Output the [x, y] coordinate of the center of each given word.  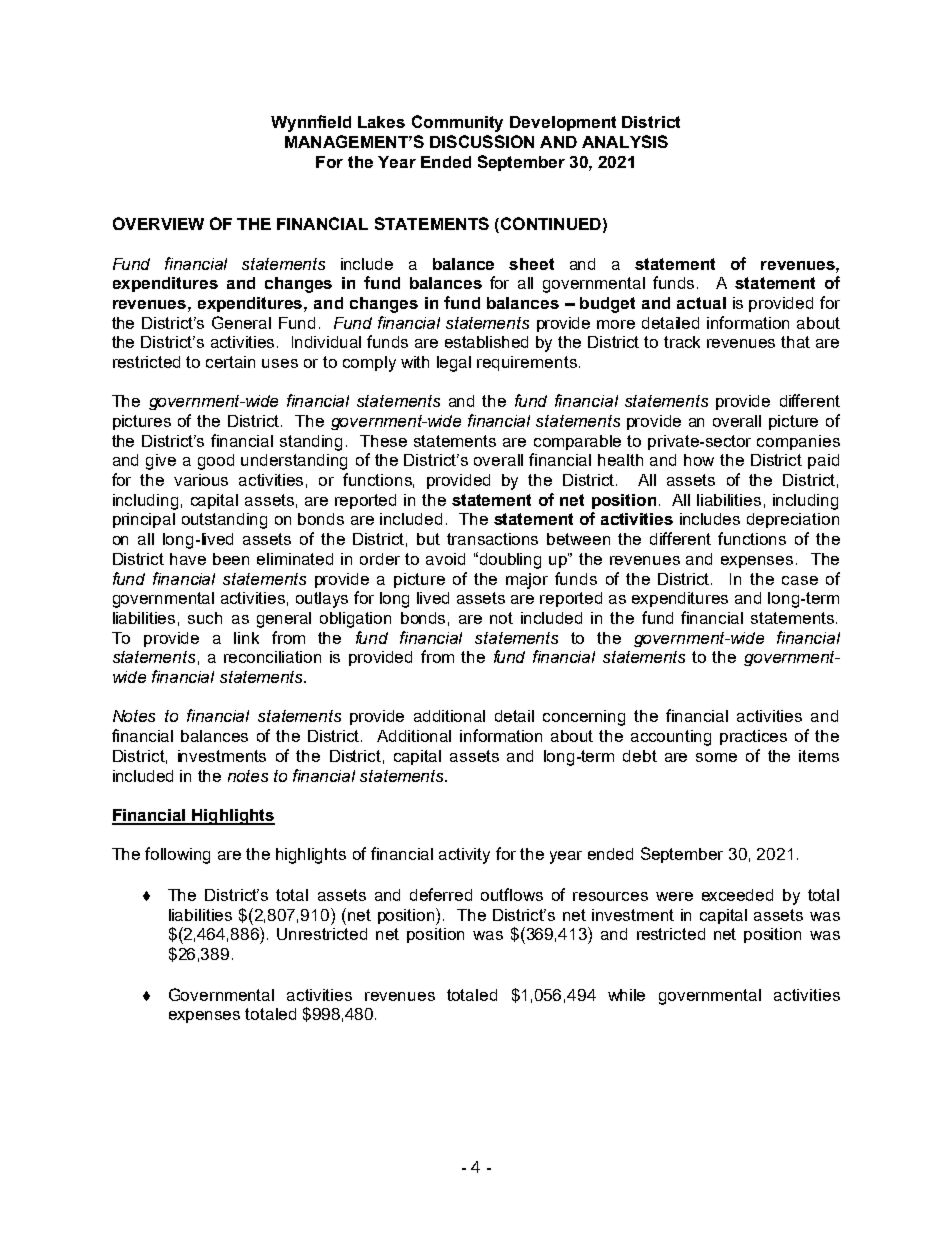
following [177, 855]
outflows [512, 894]
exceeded [737, 895]
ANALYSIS [625, 141]
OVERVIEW [158, 223]
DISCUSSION [482, 141]
